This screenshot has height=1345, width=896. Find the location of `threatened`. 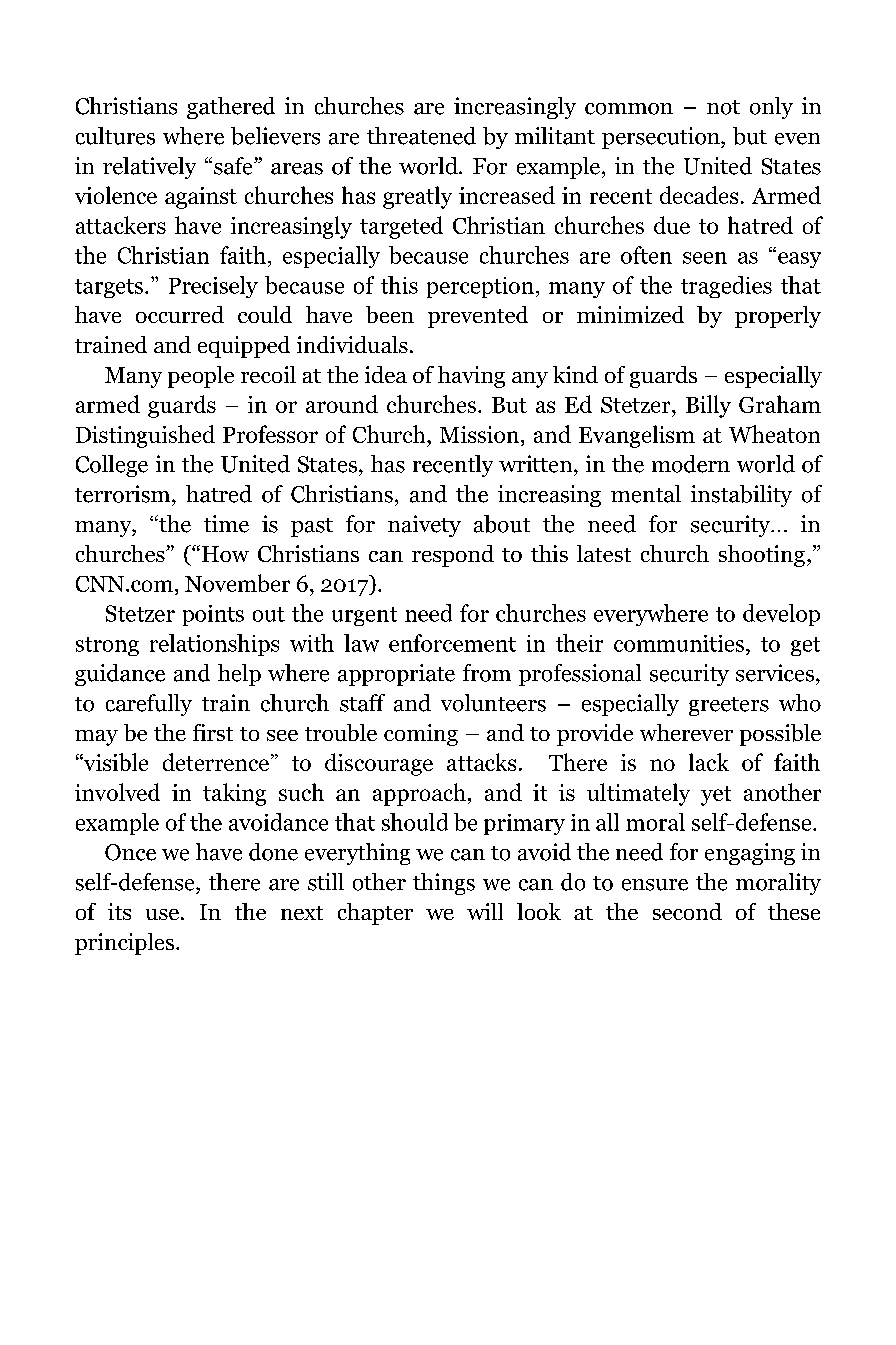

threatened is located at coordinates (421, 136).
